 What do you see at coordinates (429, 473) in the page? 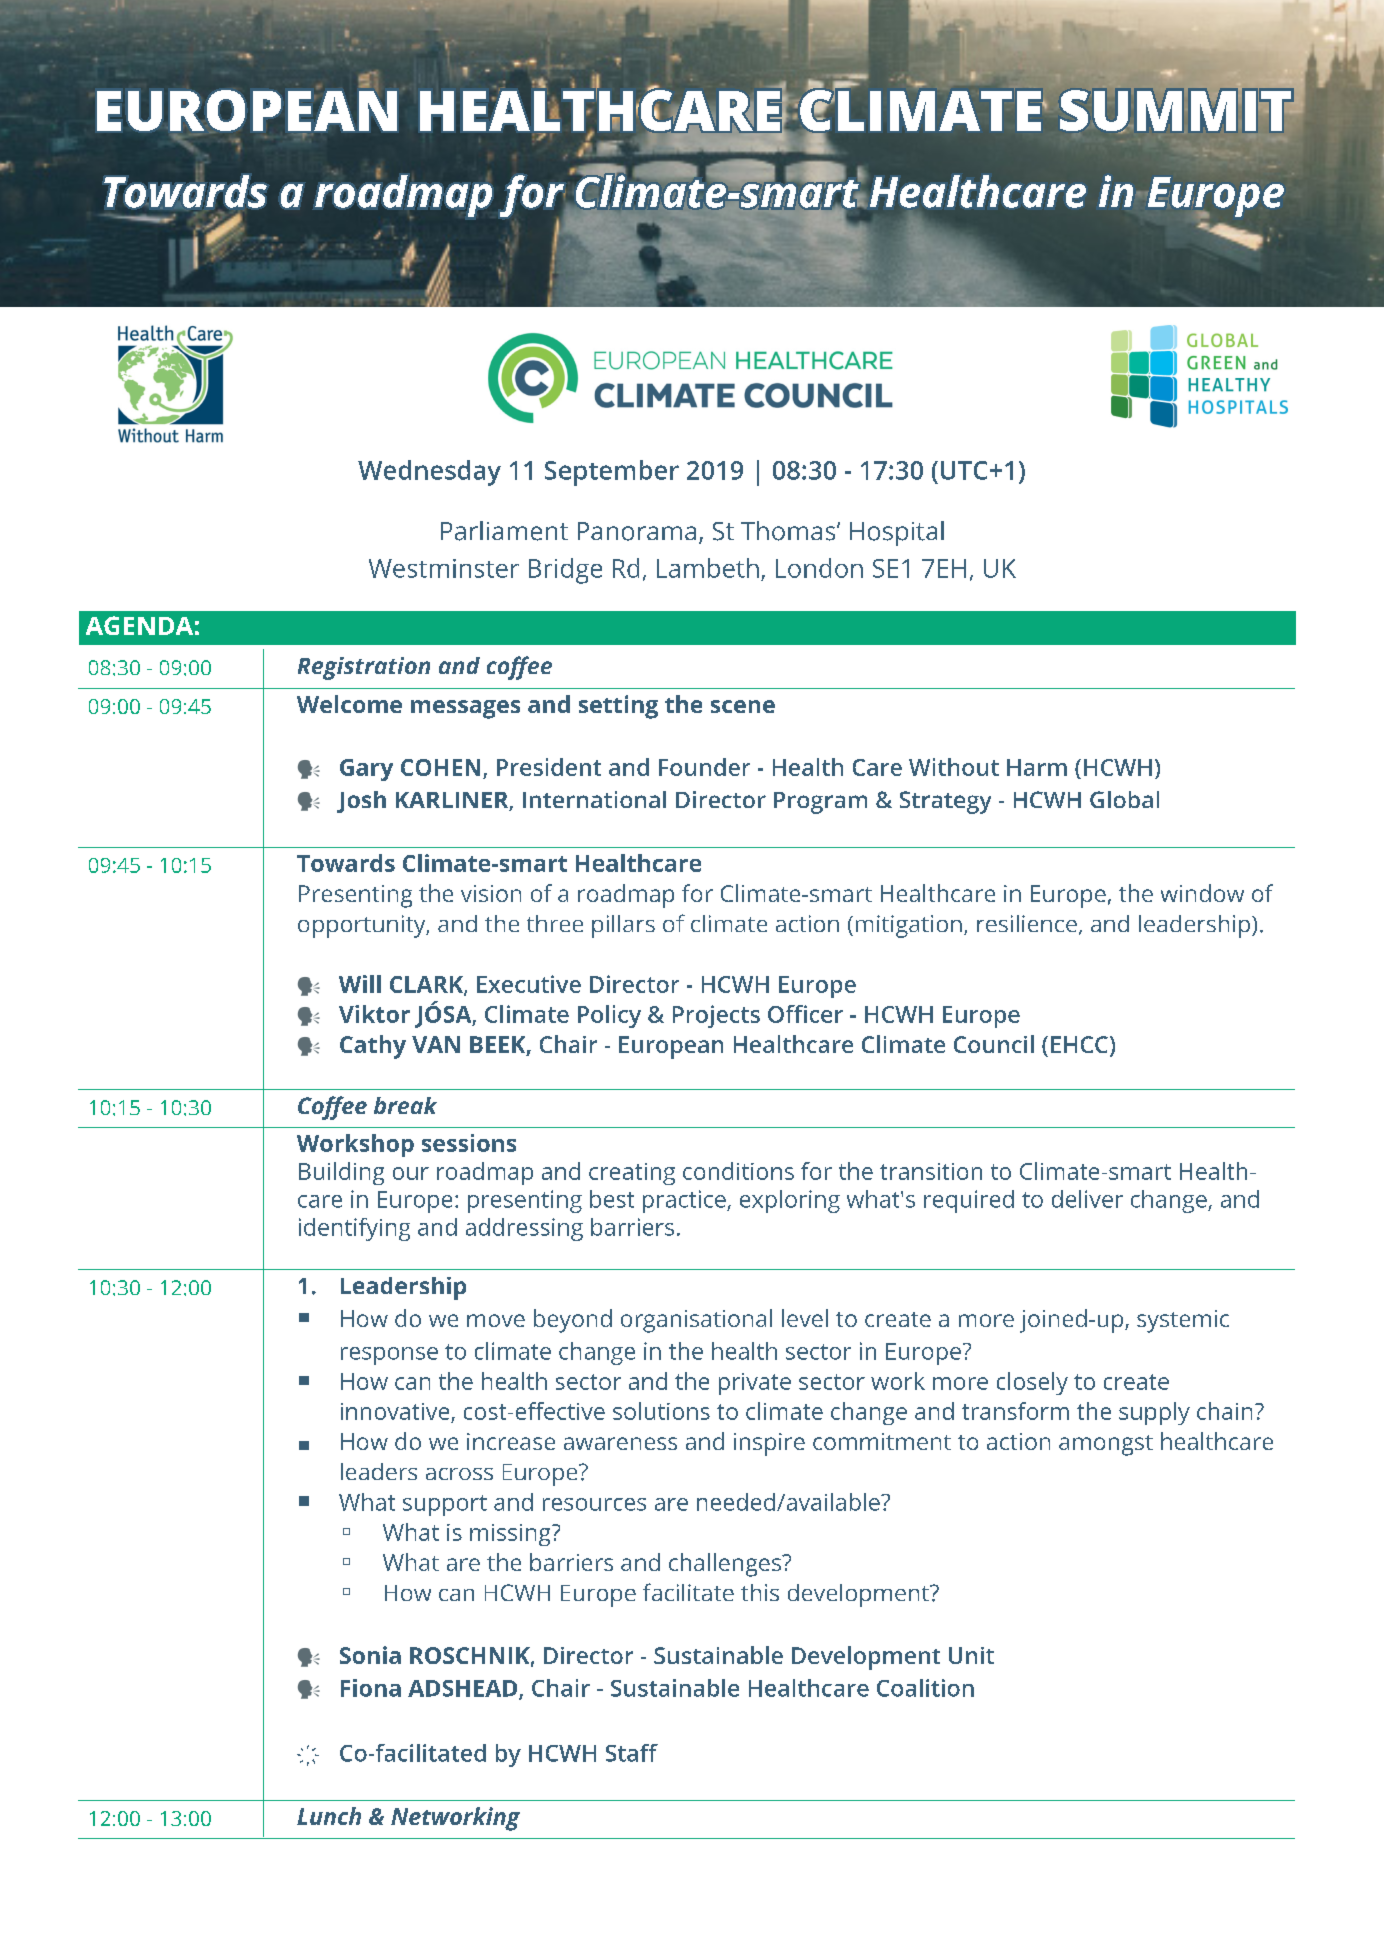
I see `Wednesday` at bounding box center [429, 473].
